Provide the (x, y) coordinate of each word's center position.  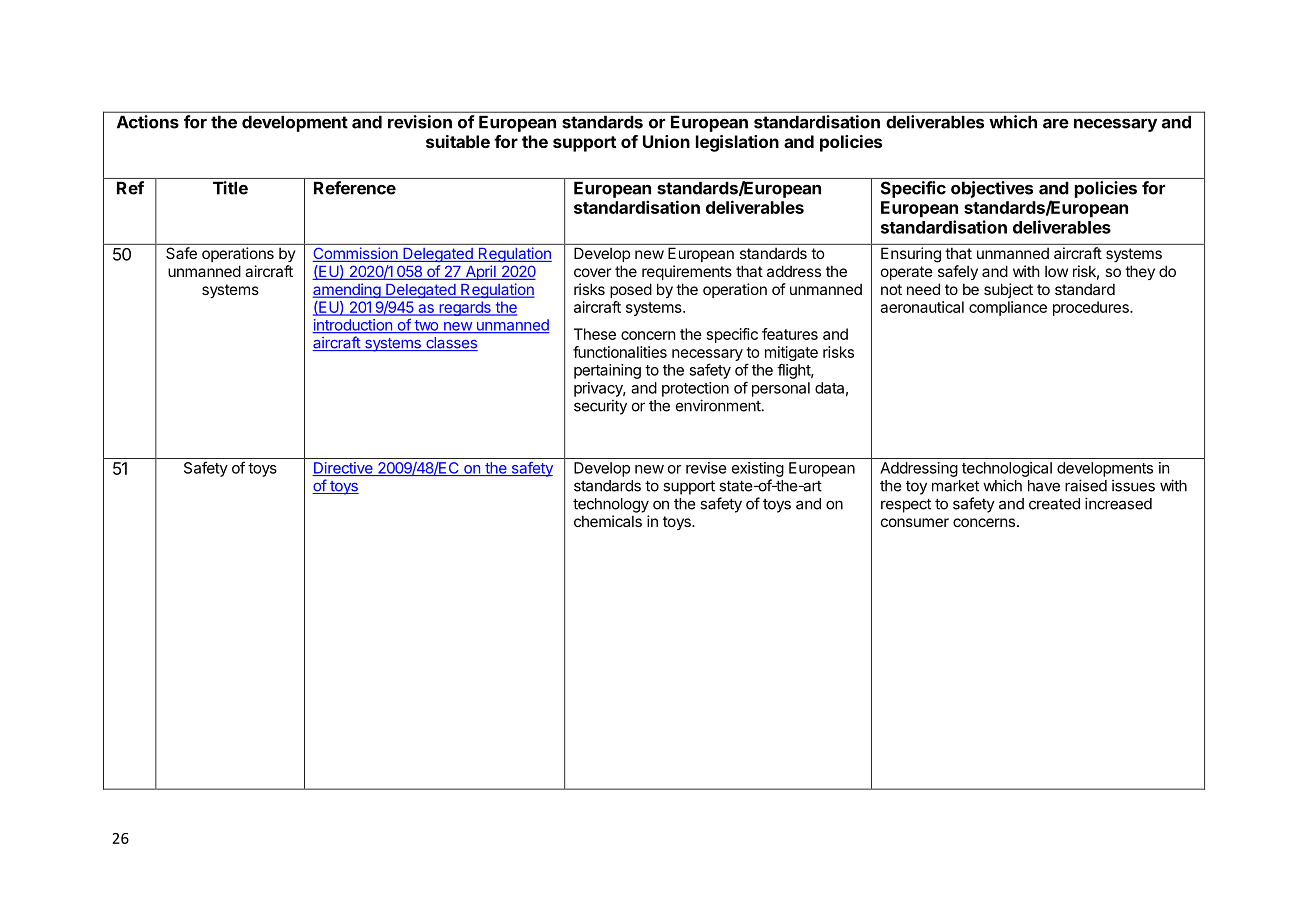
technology (611, 505)
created (1054, 504)
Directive (343, 469)
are (1056, 124)
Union (666, 141)
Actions (148, 122)
